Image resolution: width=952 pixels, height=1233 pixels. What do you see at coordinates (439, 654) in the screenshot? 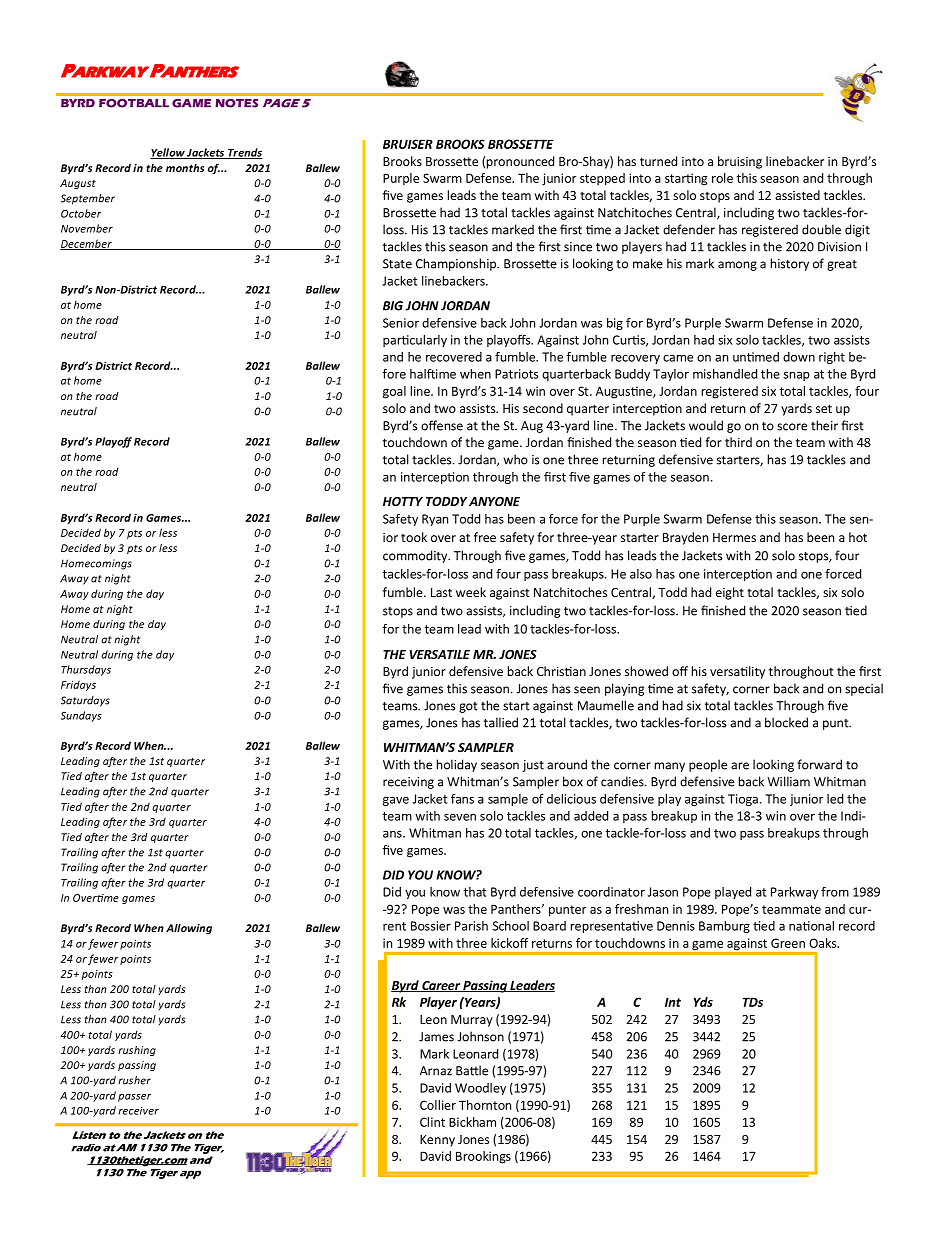
I see `VERSATILE` at bounding box center [439, 654].
